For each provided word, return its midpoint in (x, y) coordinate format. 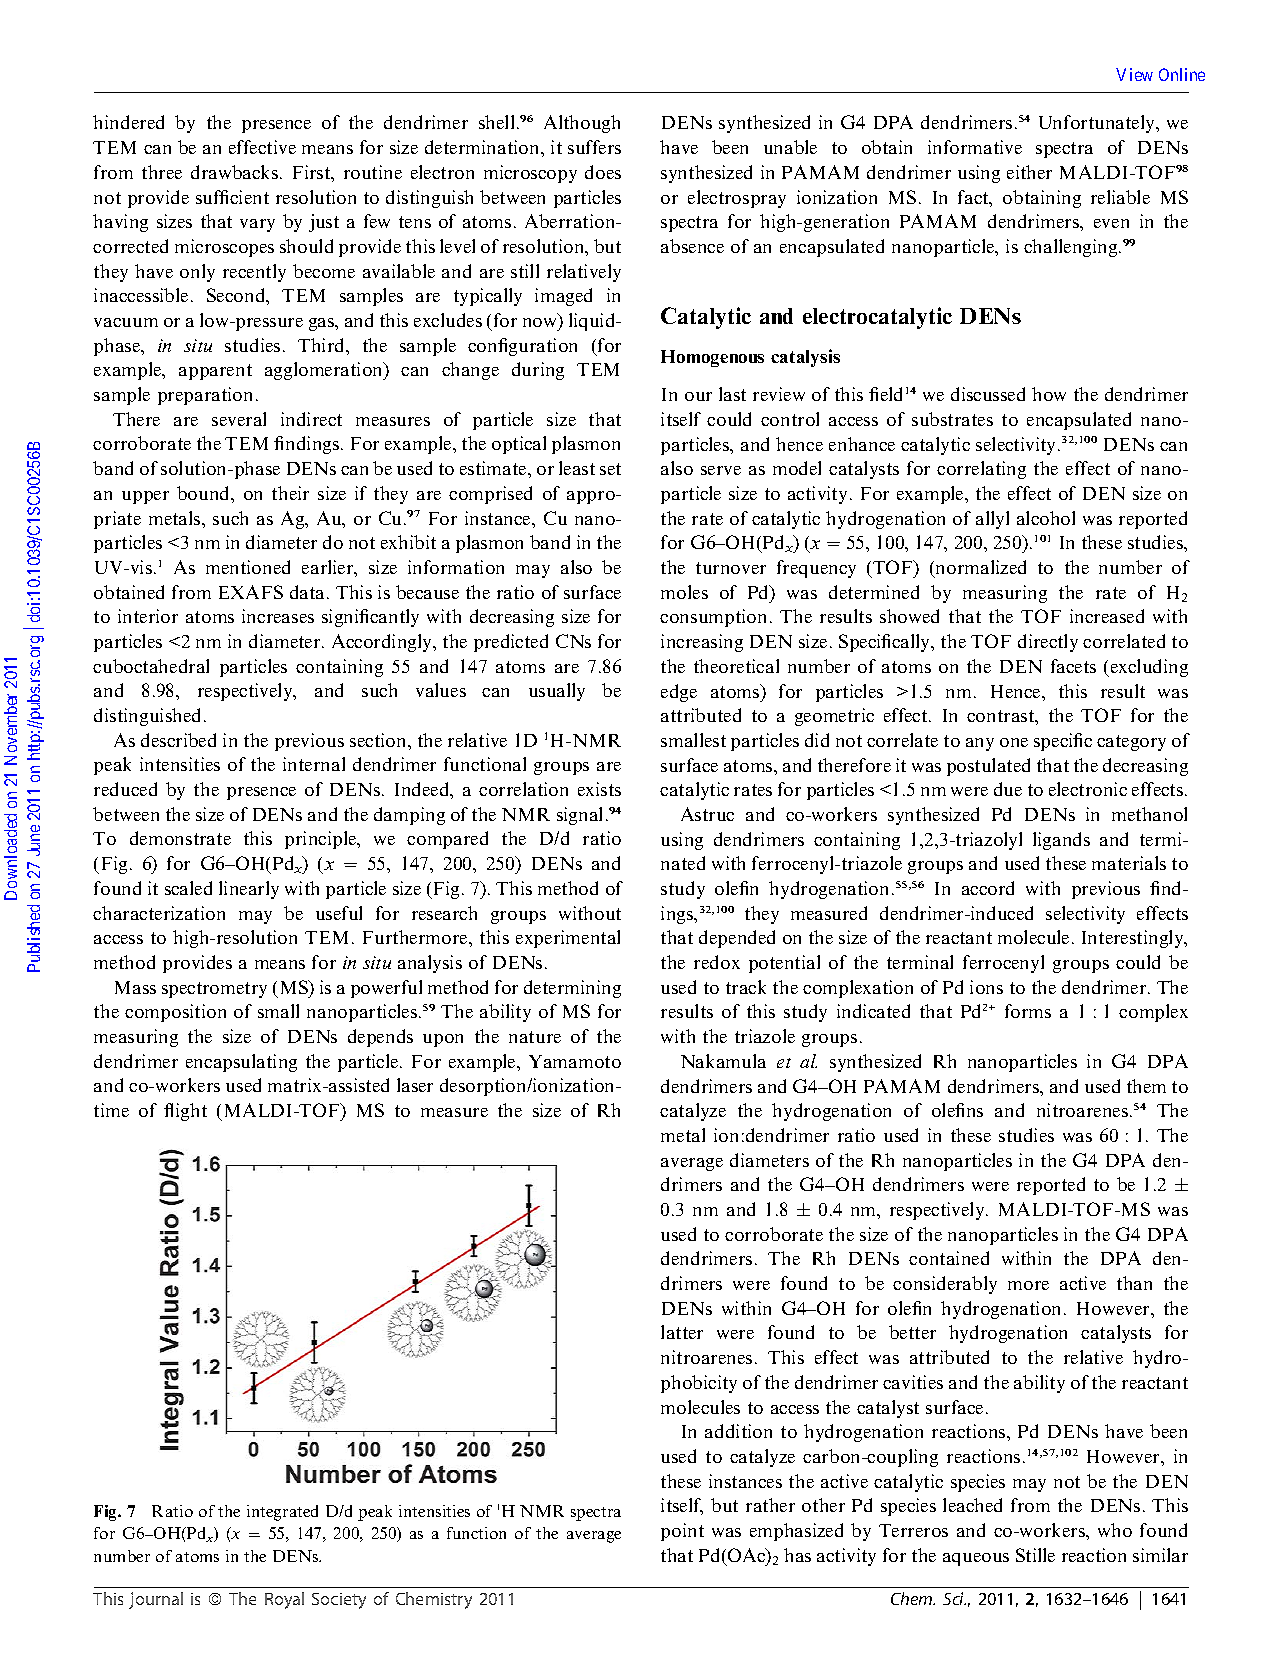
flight (185, 1112)
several (239, 419)
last (732, 394)
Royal (284, 1600)
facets (1073, 666)
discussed (988, 394)
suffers (594, 147)
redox (717, 962)
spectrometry (214, 990)
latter (682, 1332)
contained (949, 1258)
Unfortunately (1098, 124)
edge (679, 693)
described (178, 740)
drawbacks (236, 172)
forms (1028, 1011)
